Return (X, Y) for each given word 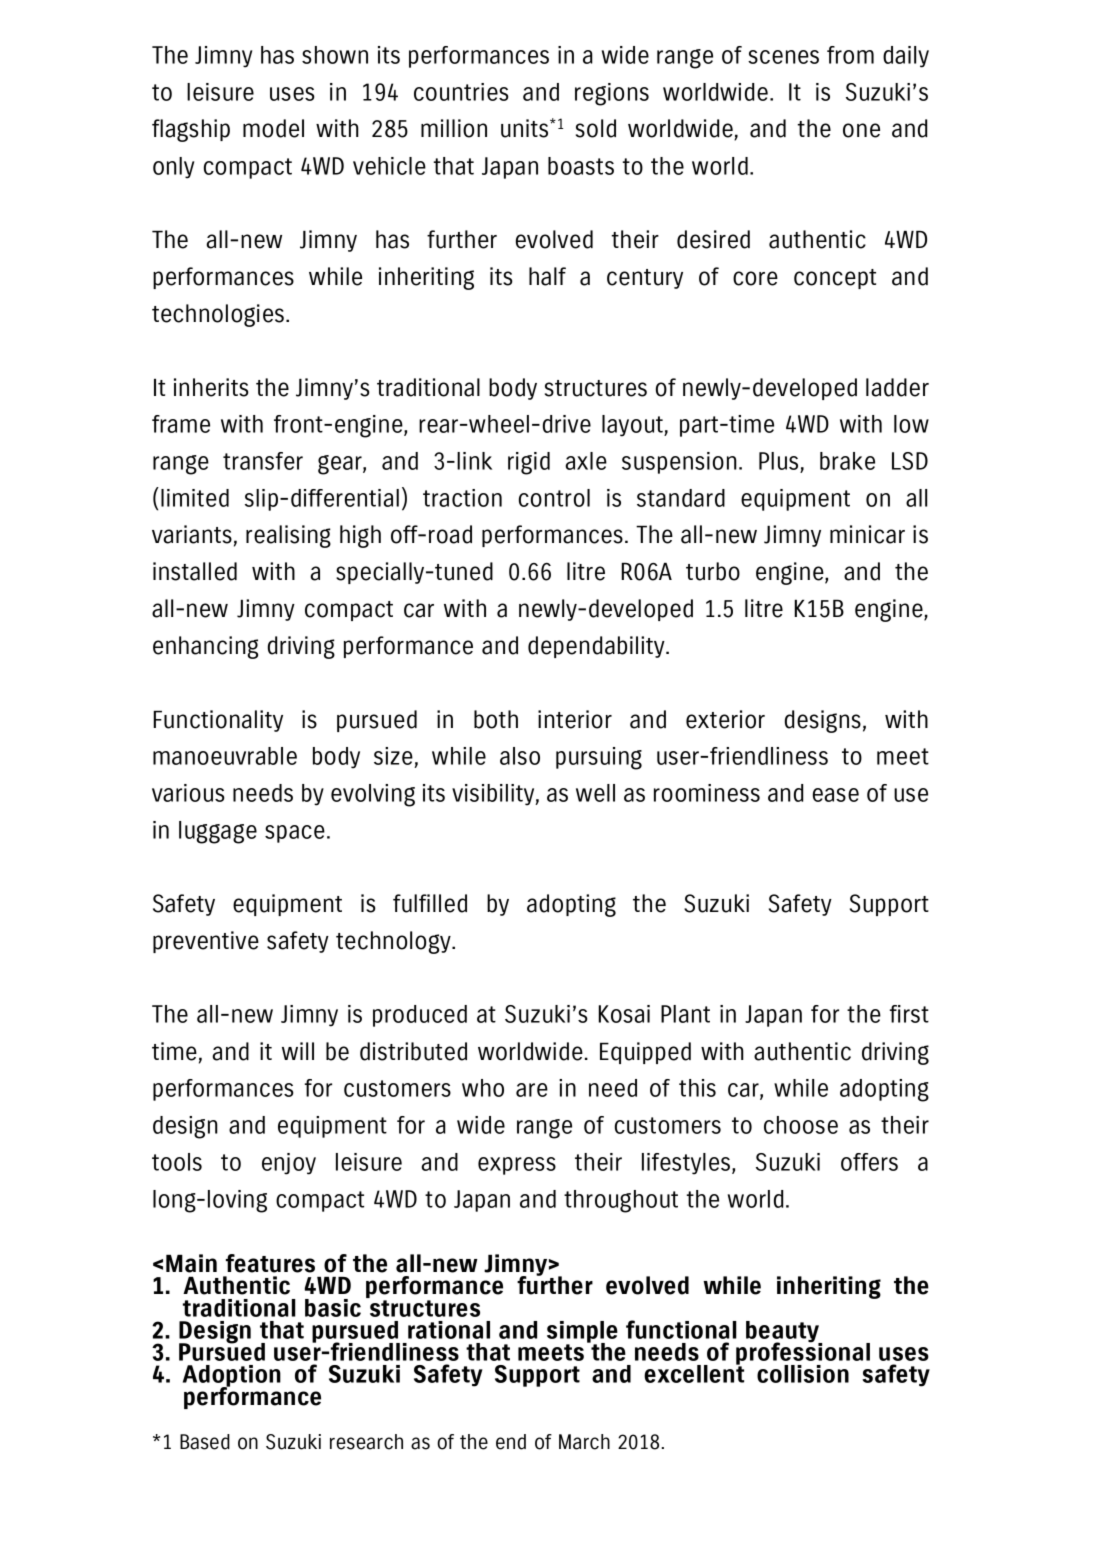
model (273, 128)
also (520, 756)
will (298, 1051)
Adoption (232, 1377)
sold (596, 128)
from (850, 55)
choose (801, 1125)
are (532, 1090)
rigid (529, 463)
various (188, 793)
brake (847, 461)
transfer (263, 461)
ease (836, 795)
